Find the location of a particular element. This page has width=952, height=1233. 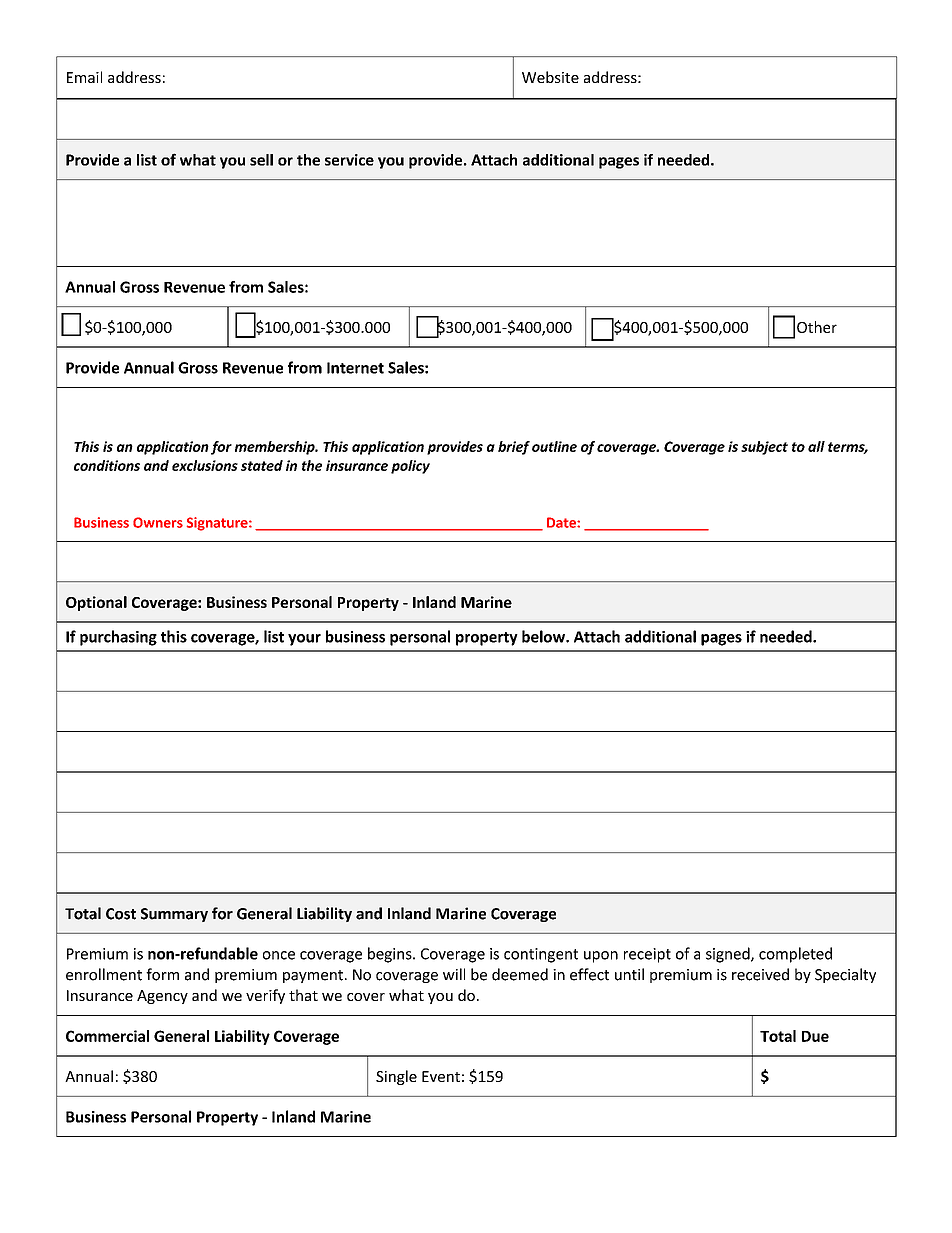

Commercial is located at coordinates (107, 1036).
